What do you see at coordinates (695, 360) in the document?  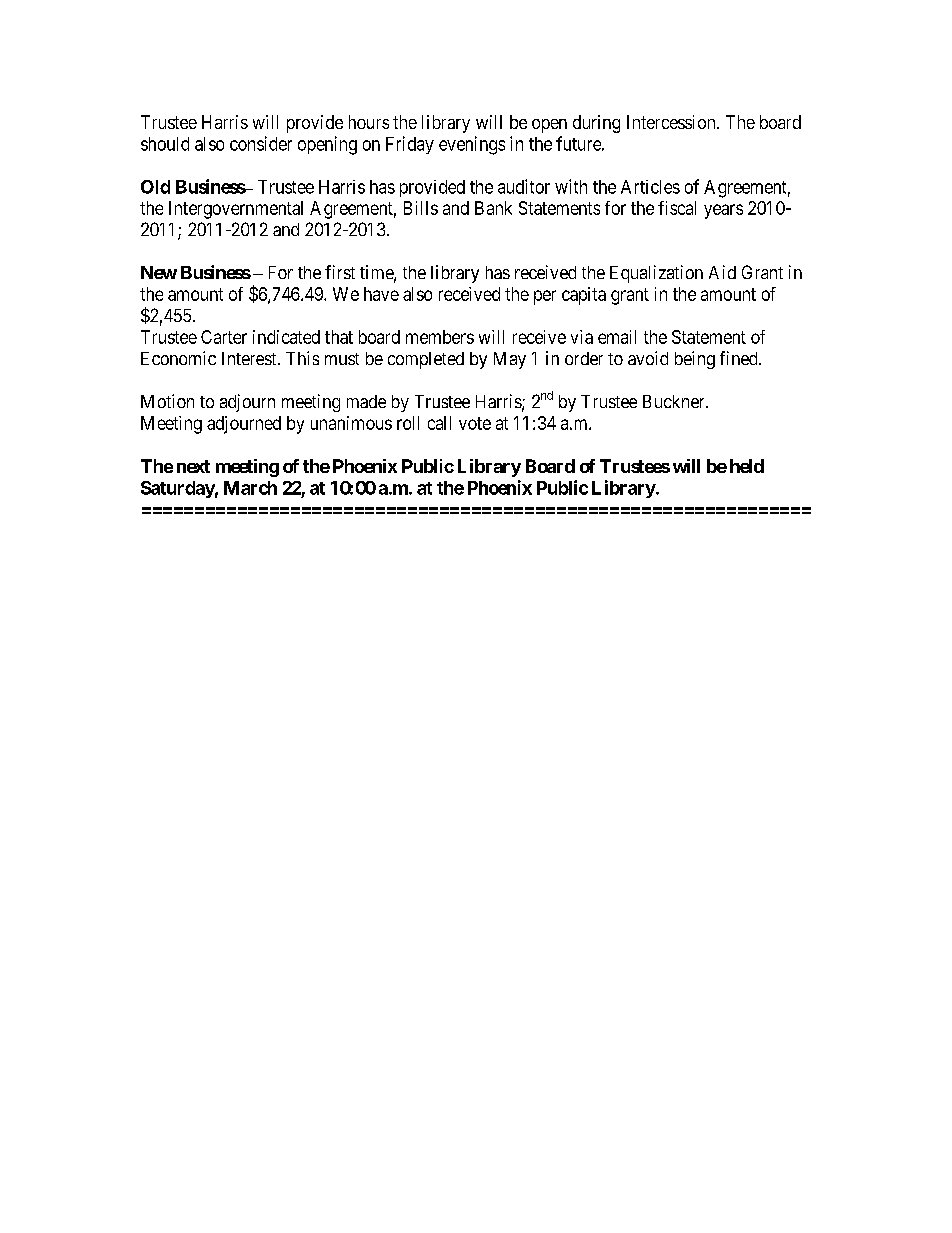 I see `being` at bounding box center [695, 360].
